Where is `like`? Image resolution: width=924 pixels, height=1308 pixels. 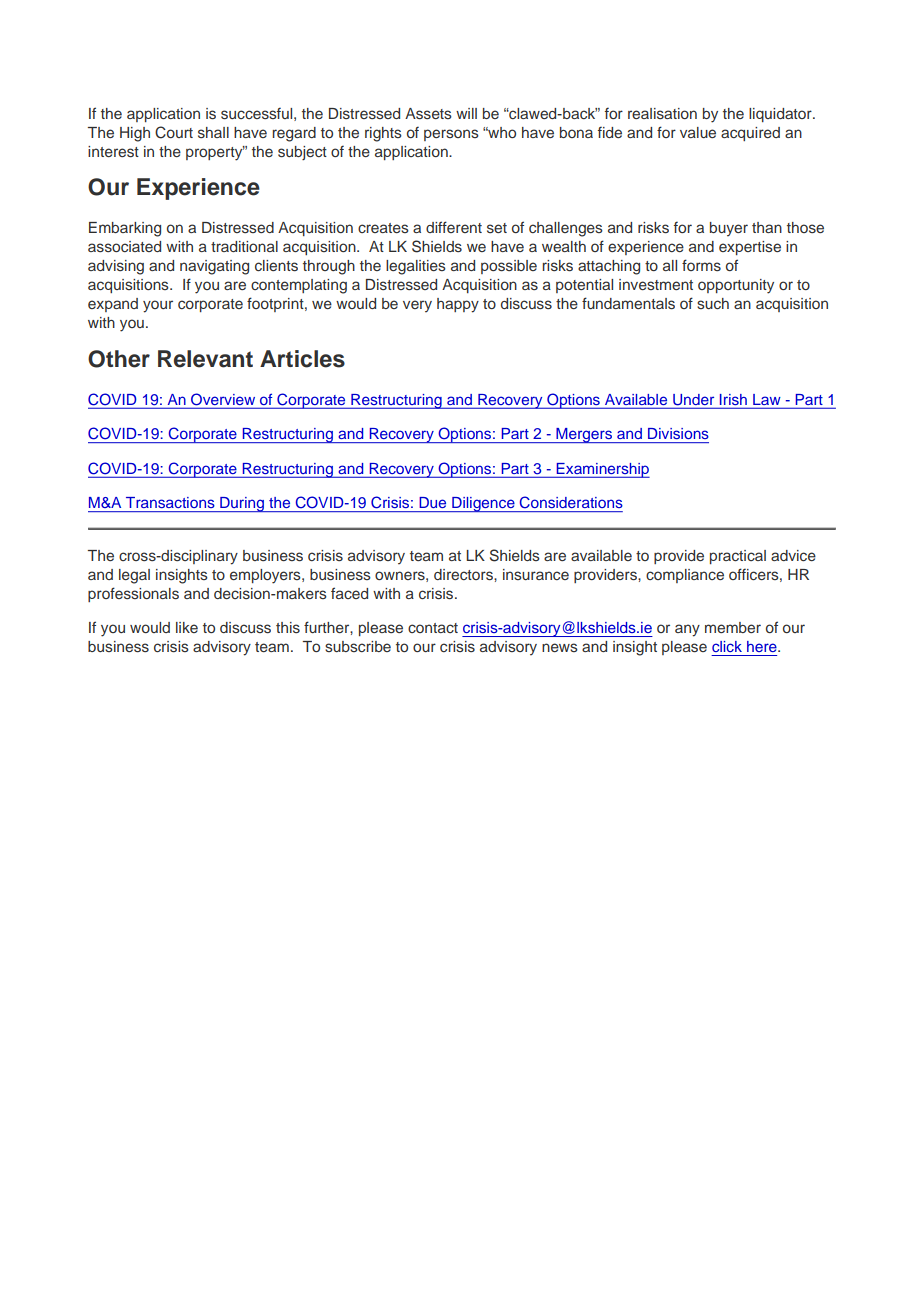 like is located at coordinates (187, 627).
